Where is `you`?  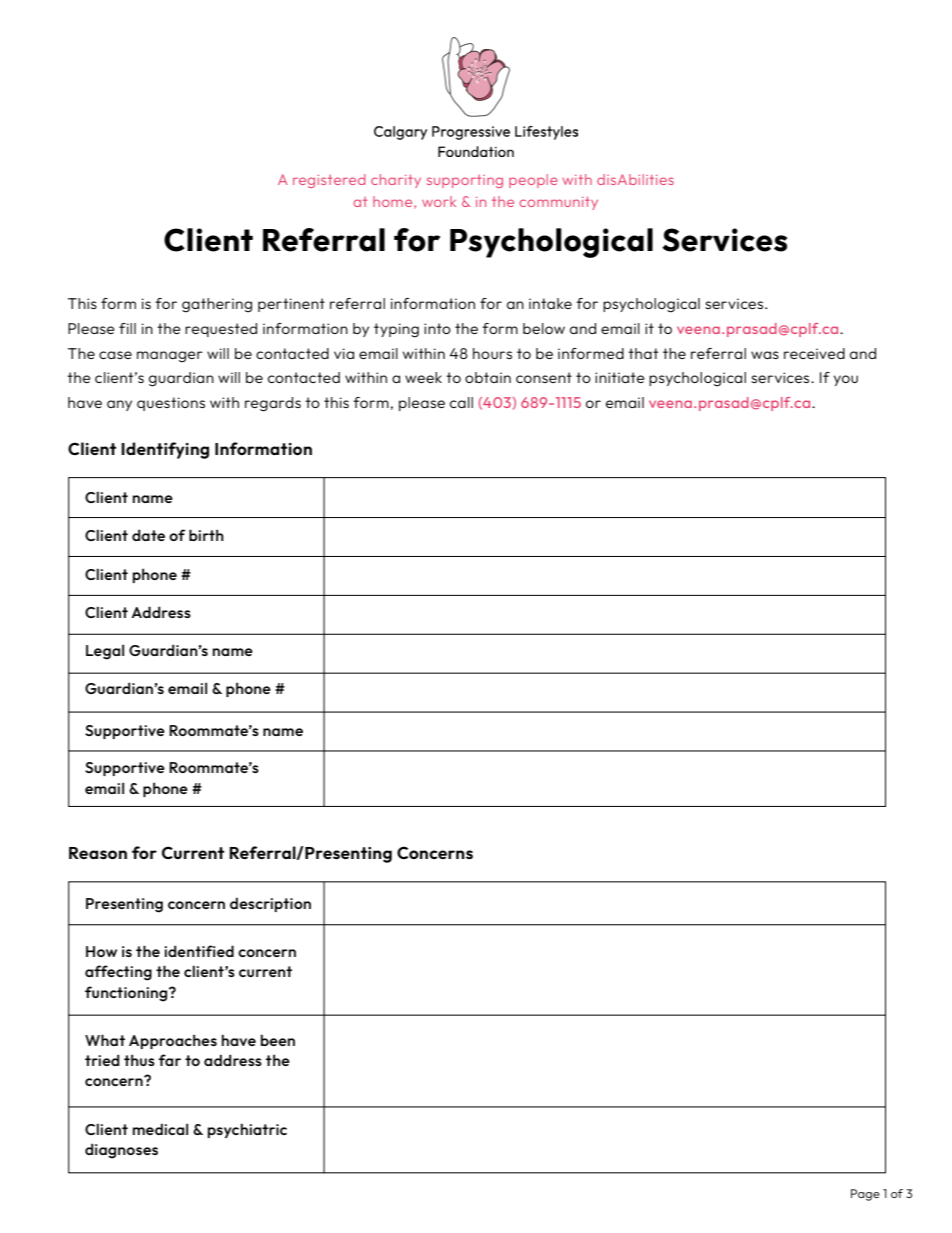 you is located at coordinates (846, 380).
